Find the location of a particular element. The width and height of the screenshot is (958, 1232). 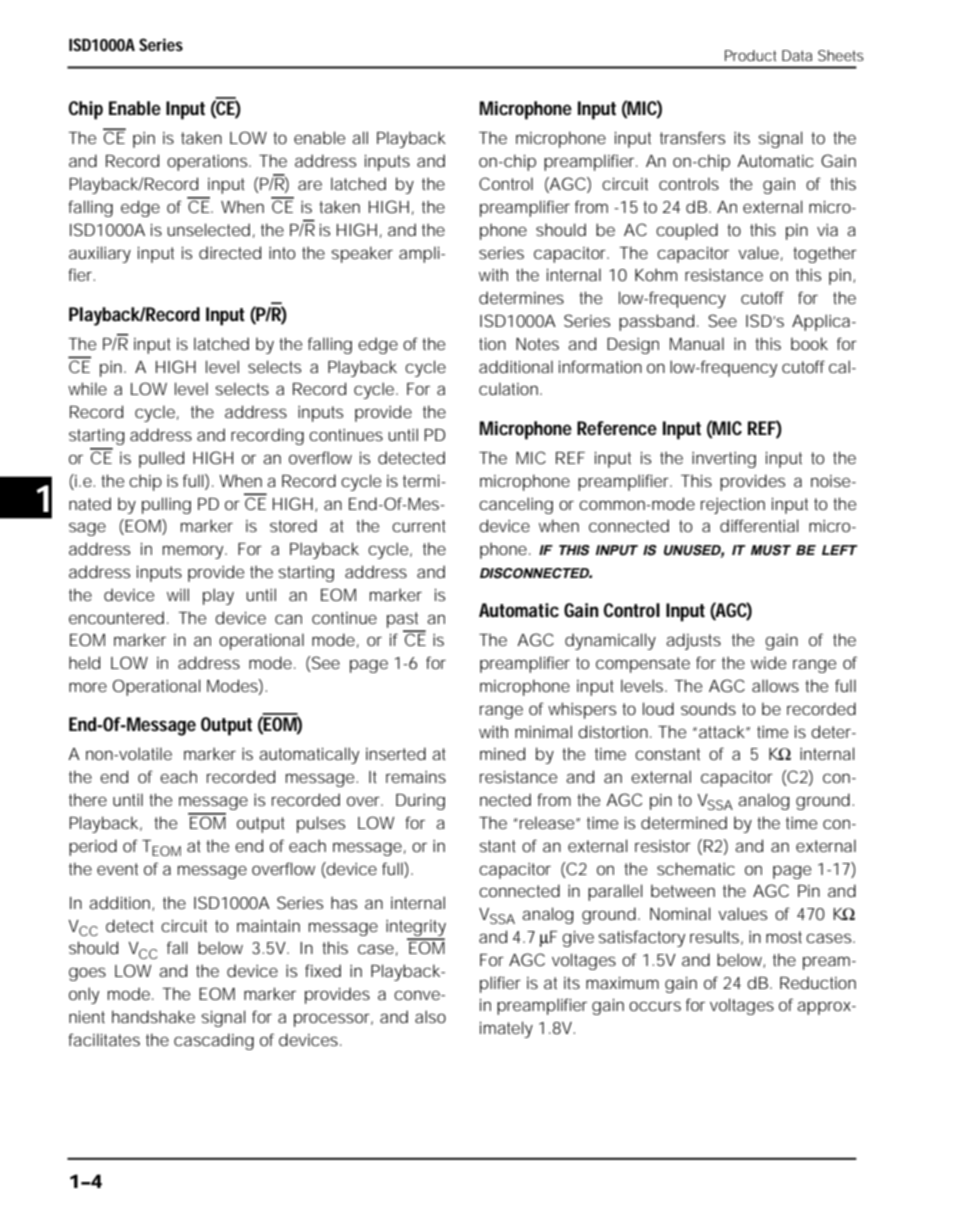

are is located at coordinates (310, 185).
